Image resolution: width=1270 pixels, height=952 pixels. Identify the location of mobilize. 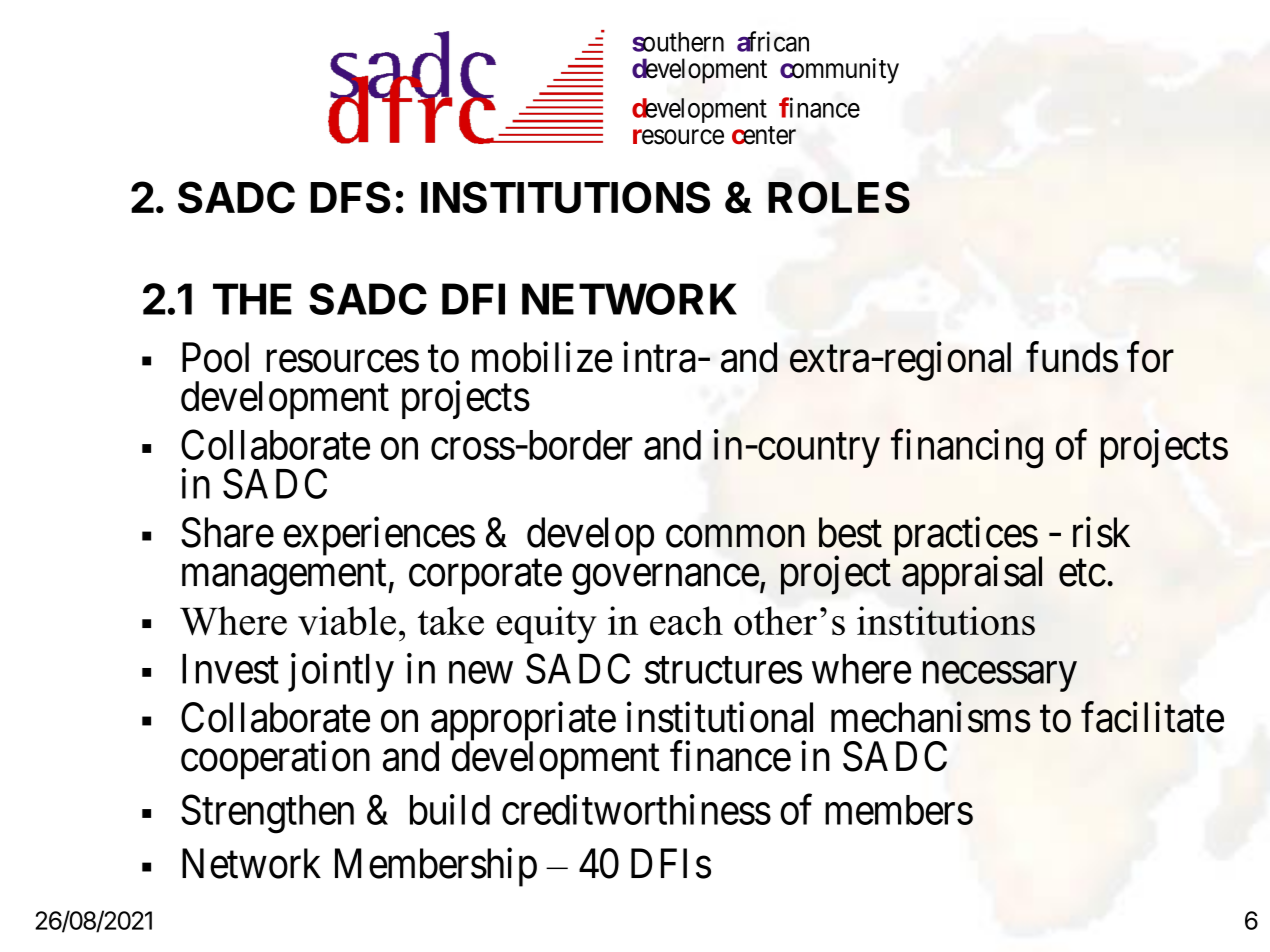
(542, 357).
